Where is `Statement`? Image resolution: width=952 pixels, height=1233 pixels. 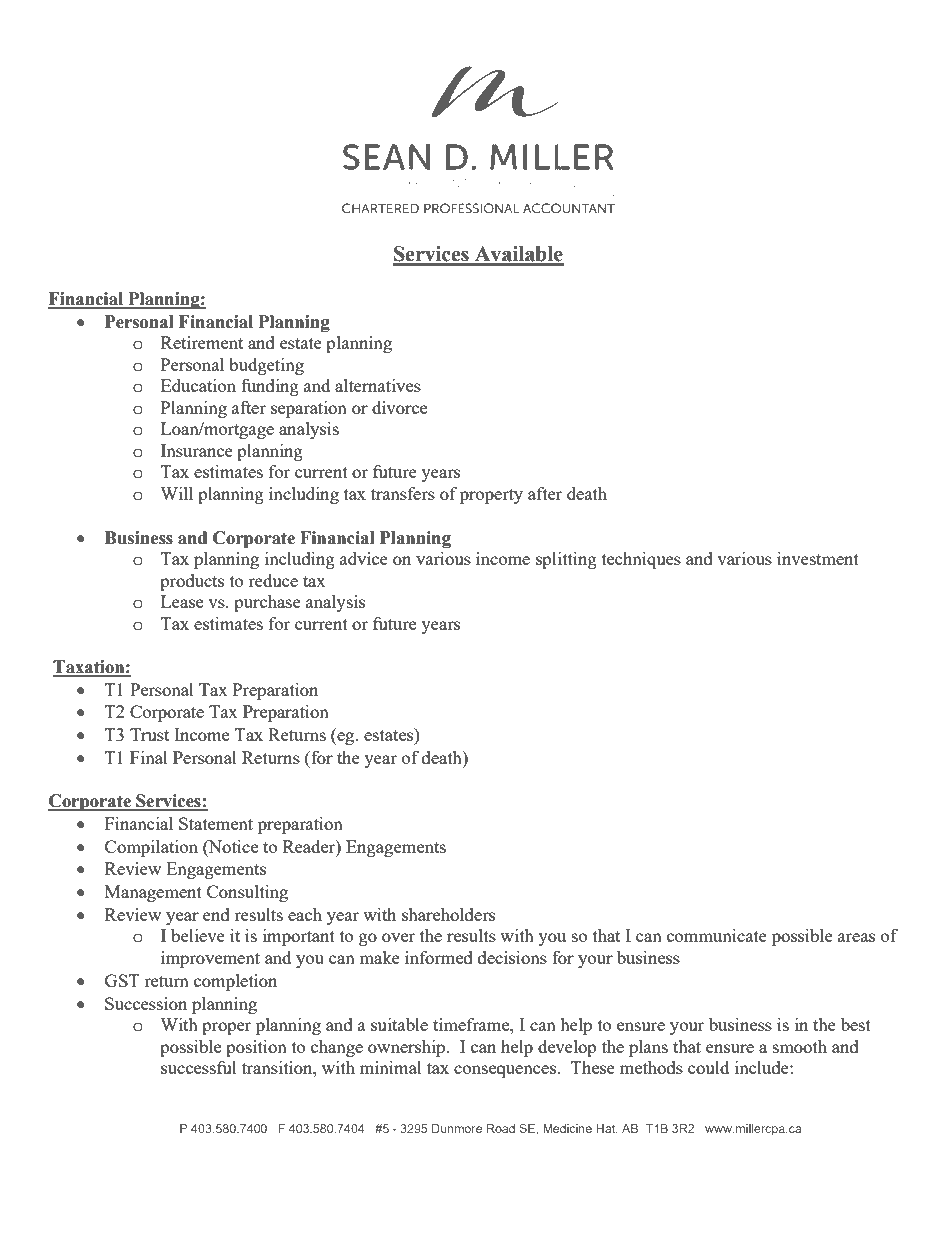
Statement is located at coordinates (216, 823).
